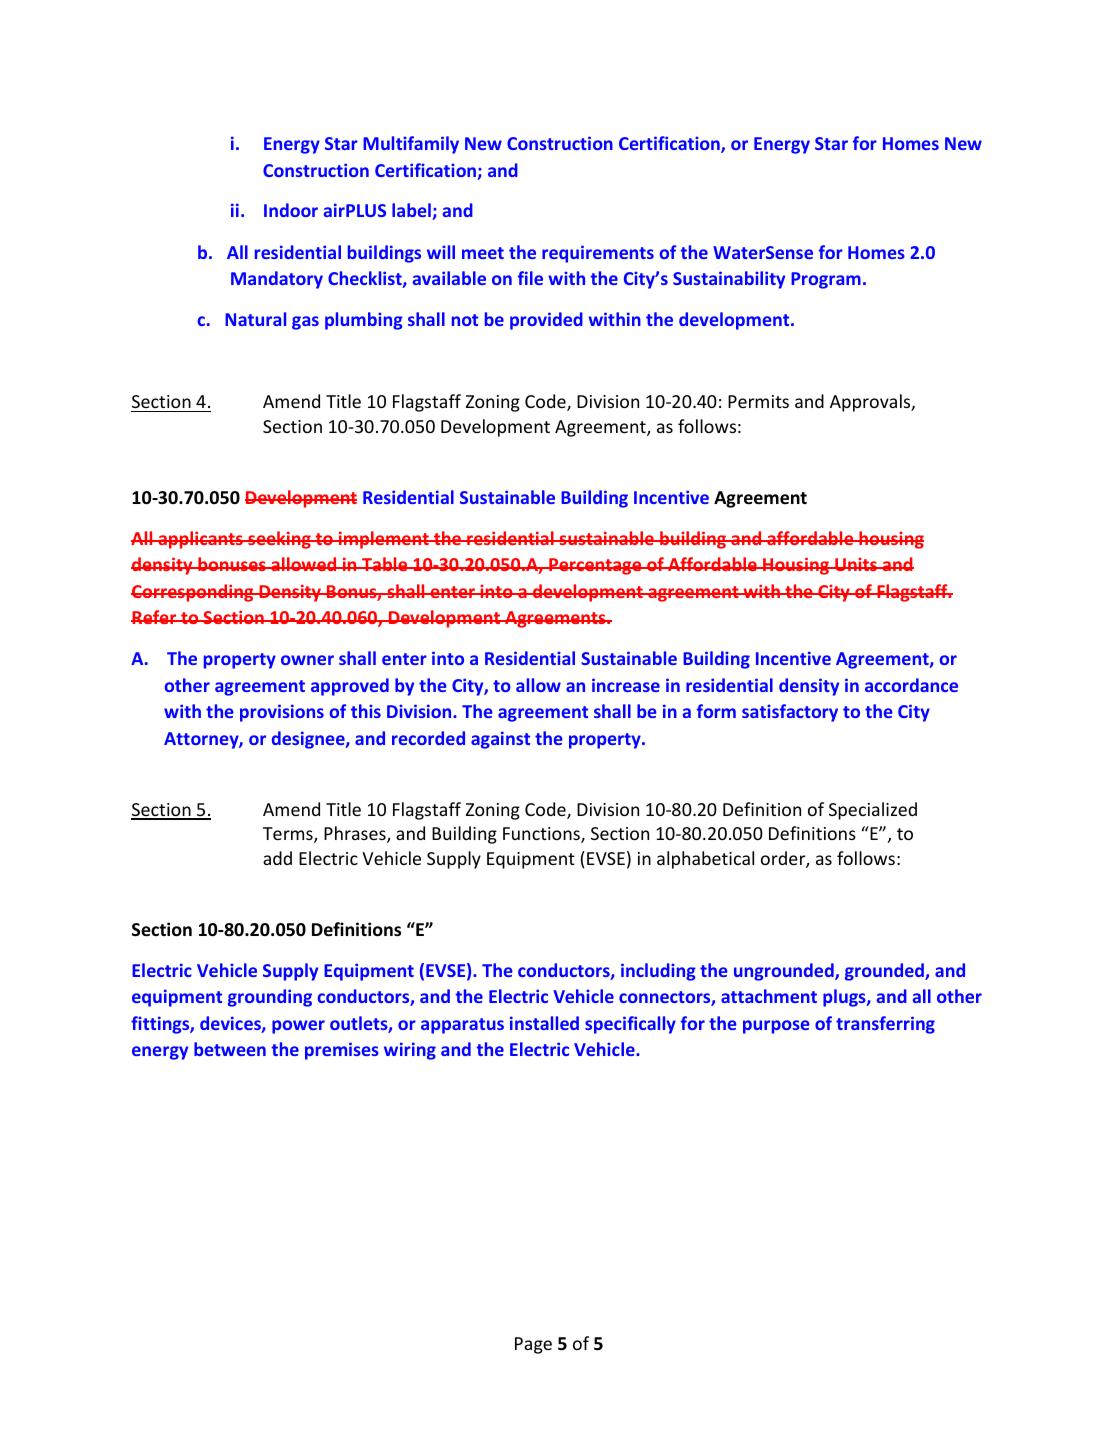  Describe the element at coordinates (873, 811) in the image. I see `Specialized` at that location.
